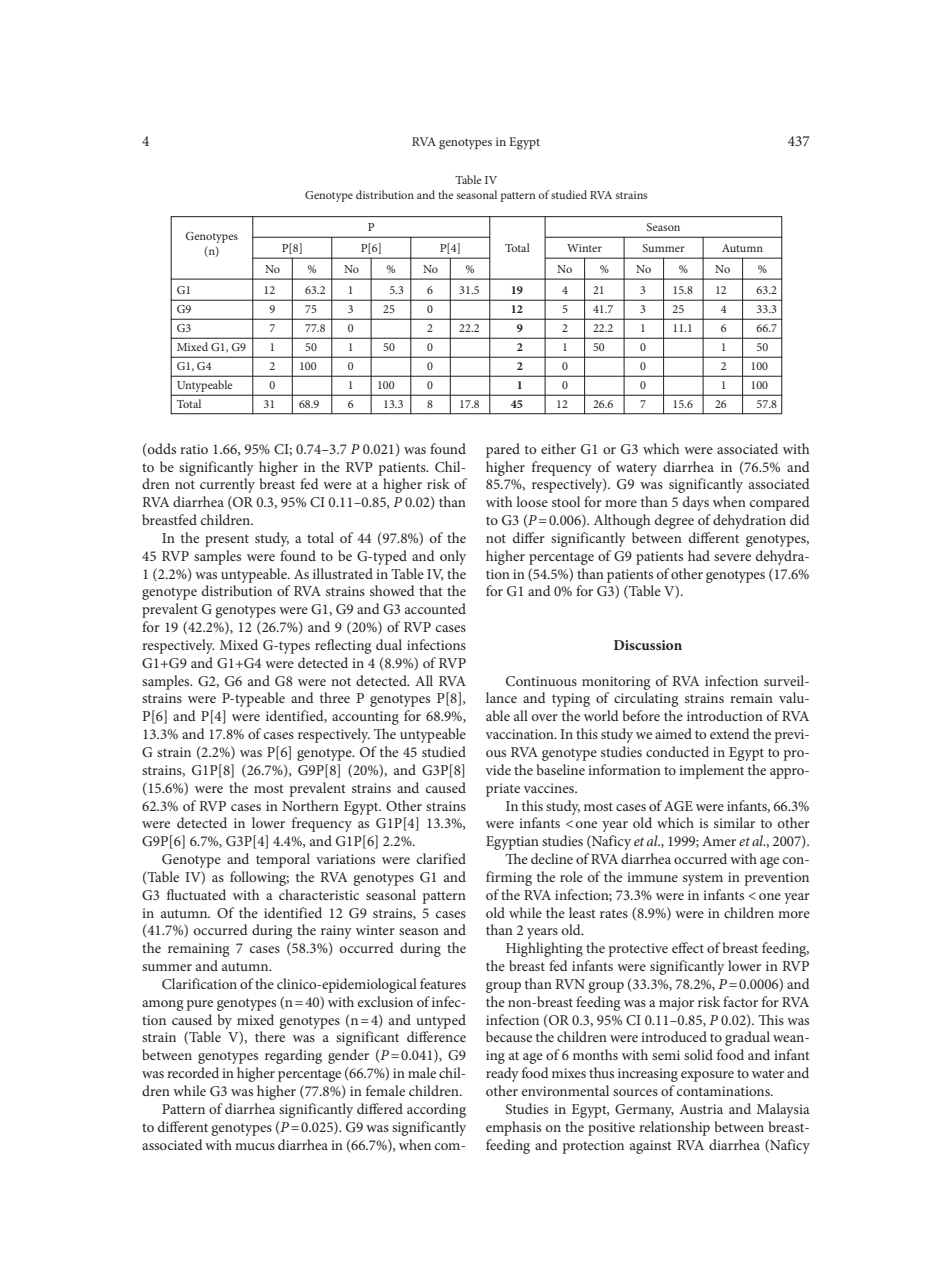  What do you see at coordinates (435, 608) in the screenshot?
I see `accounted` at bounding box center [435, 608].
